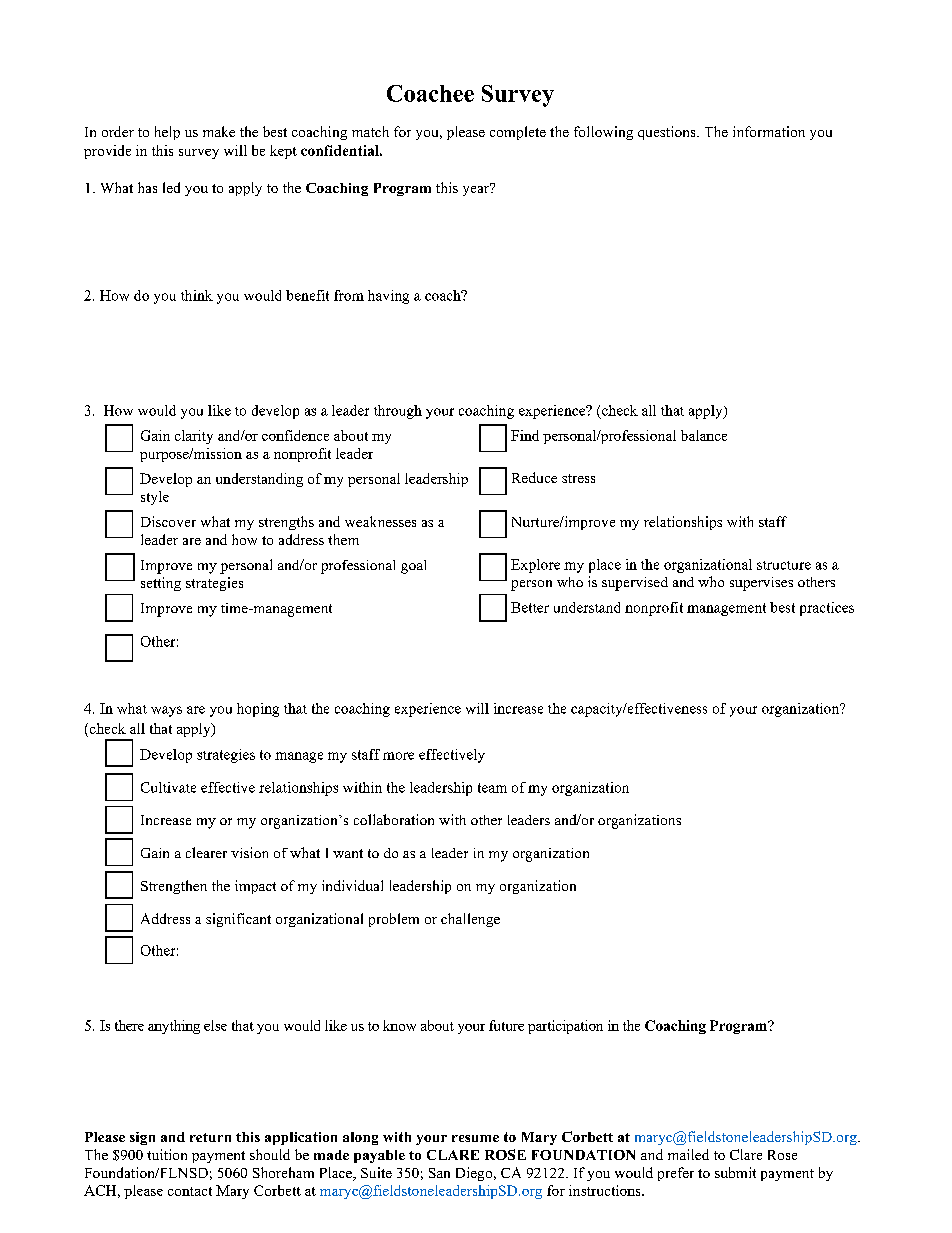 The height and width of the screenshot is (1233, 952). What do you see at coordinates (167, 1154) in the screenshot?
I see `tuition` at bounding box center [167, 1154].
